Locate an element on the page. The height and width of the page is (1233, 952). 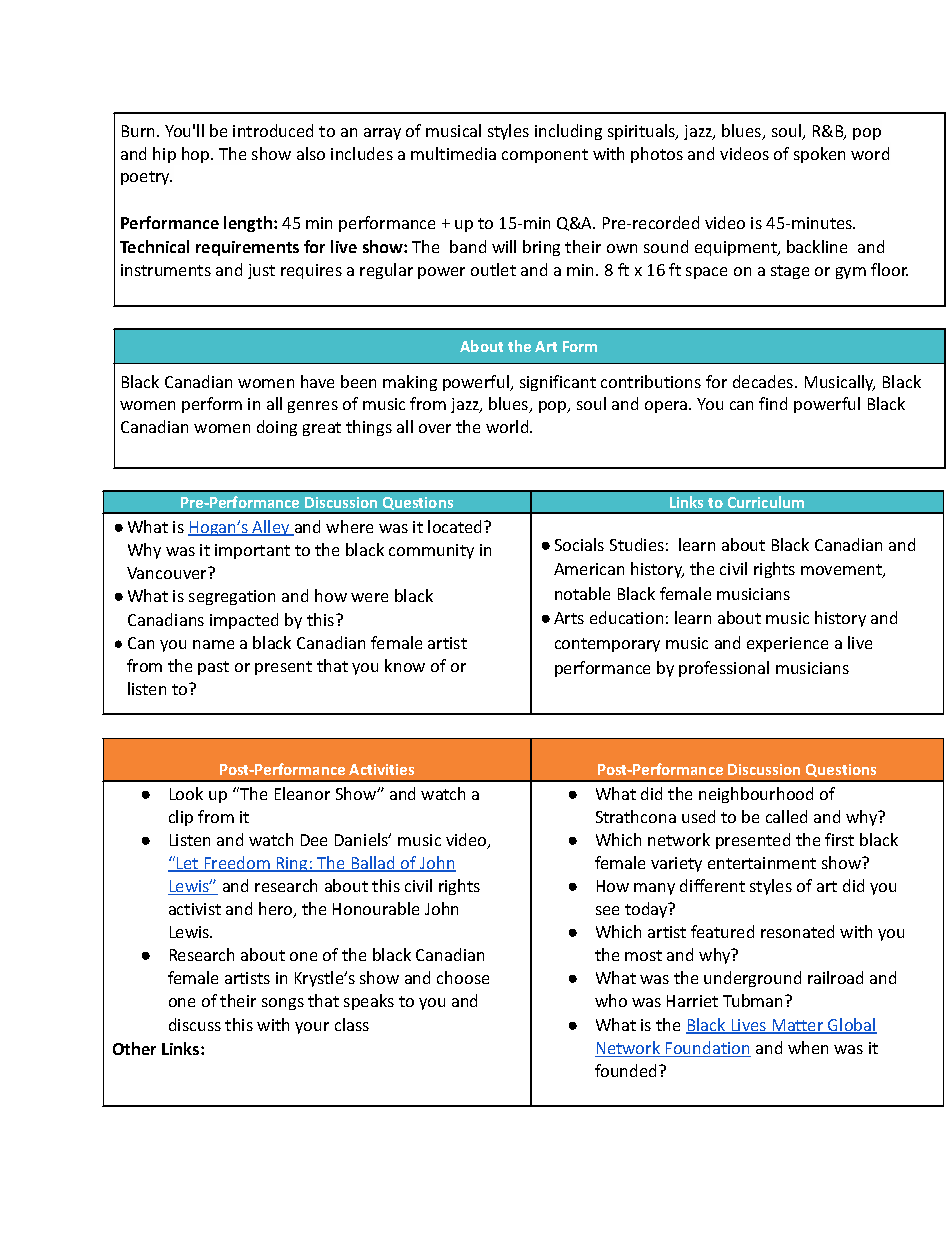
spoken is located at coordinates (819, 155).
